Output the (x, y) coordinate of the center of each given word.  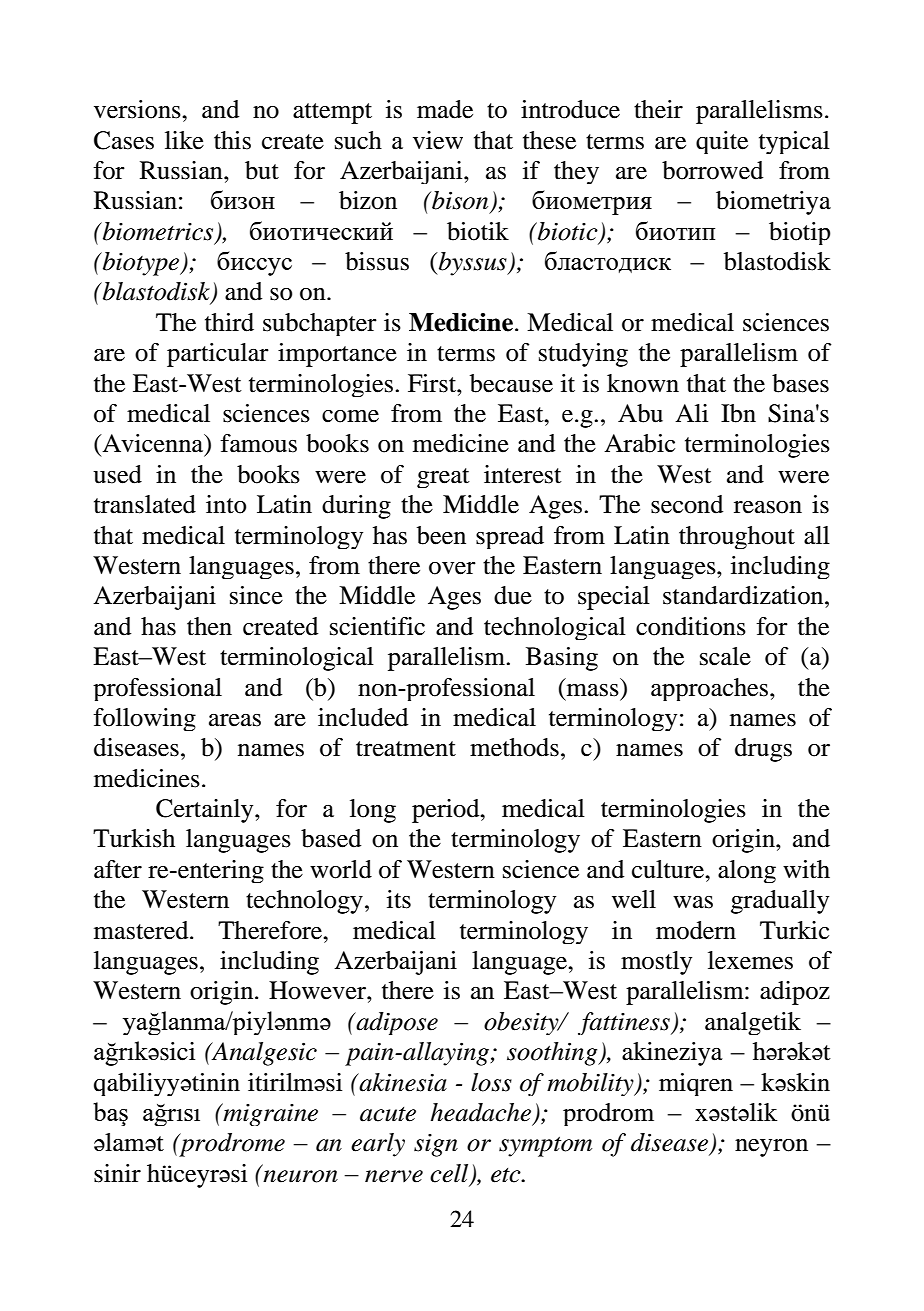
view (438, 140)
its (399, 899)
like (184, 140)
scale (725, 656)
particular (218, 355)
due (513, 595)
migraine (269, 1114)
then (209, 626)
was (693, 902)
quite (722, 142)
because (511, 383)
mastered (142, 930)
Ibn (738, 413)
